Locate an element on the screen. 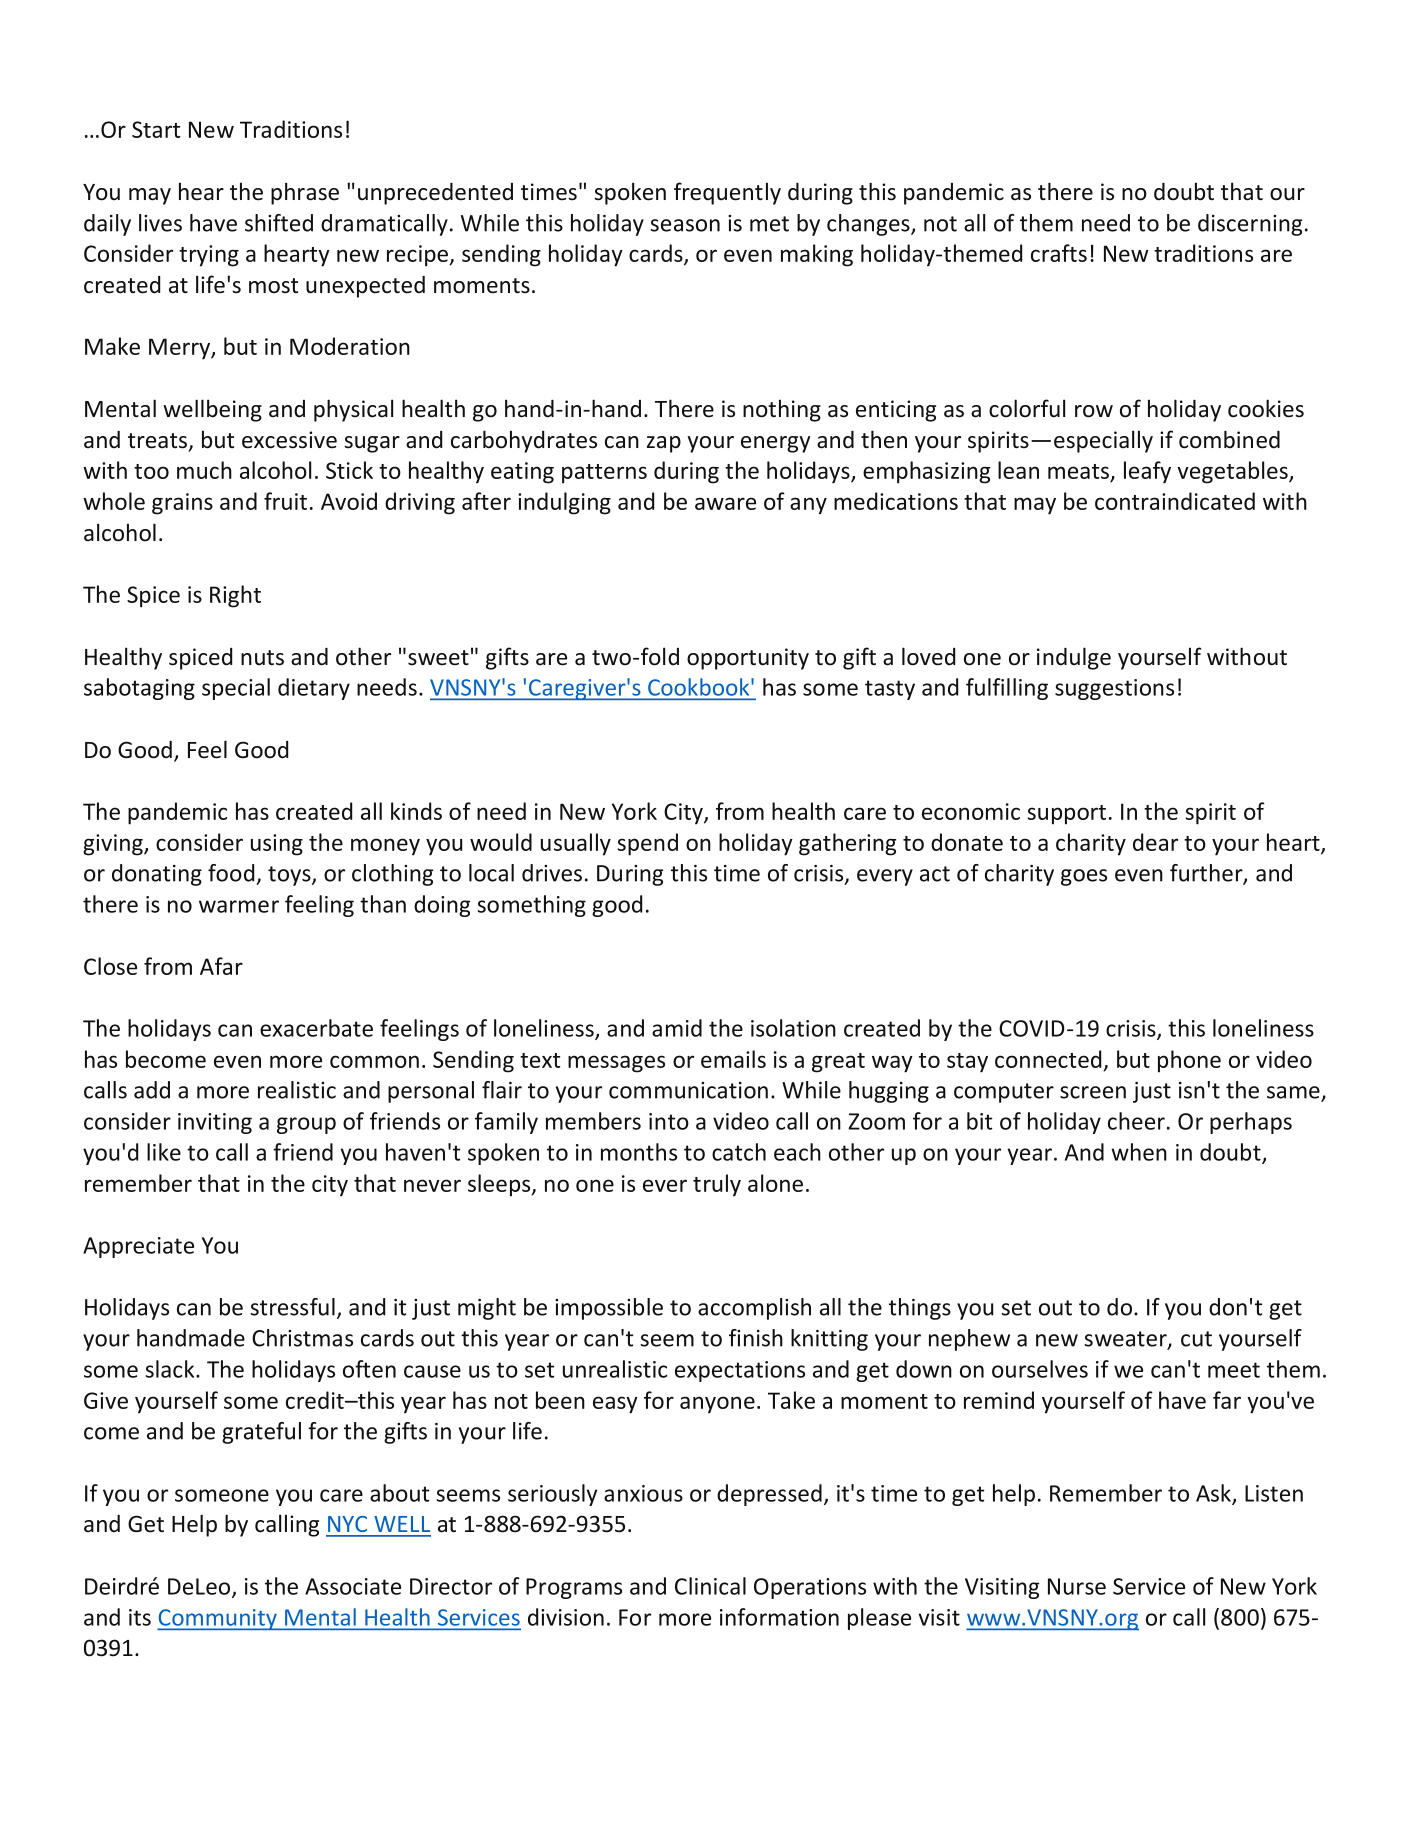 This screenshot has width=1412, height=1827. fruit is located at coordinates (285, 501).
